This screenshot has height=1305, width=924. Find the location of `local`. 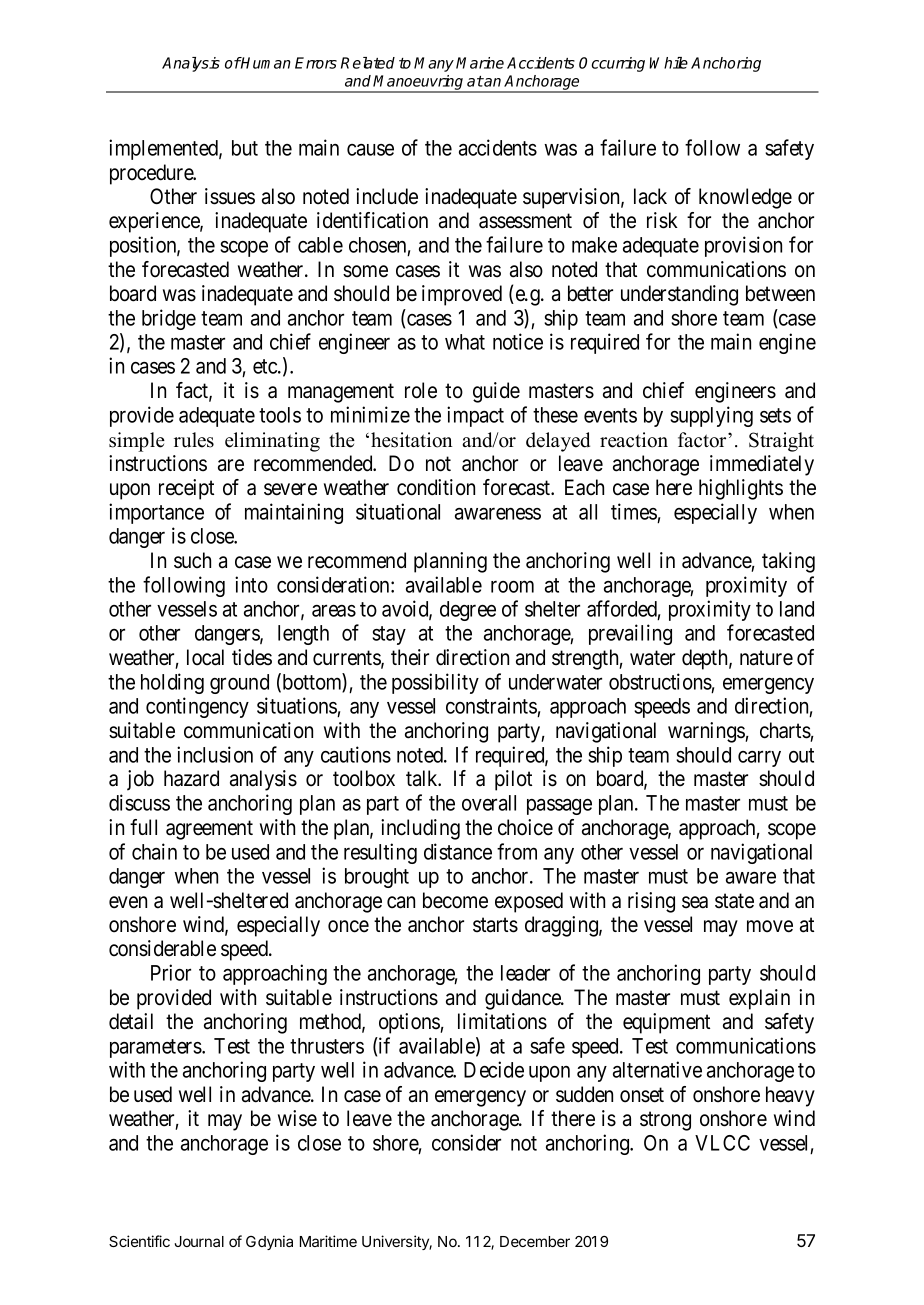

local is located at coordinates (205, 657).
